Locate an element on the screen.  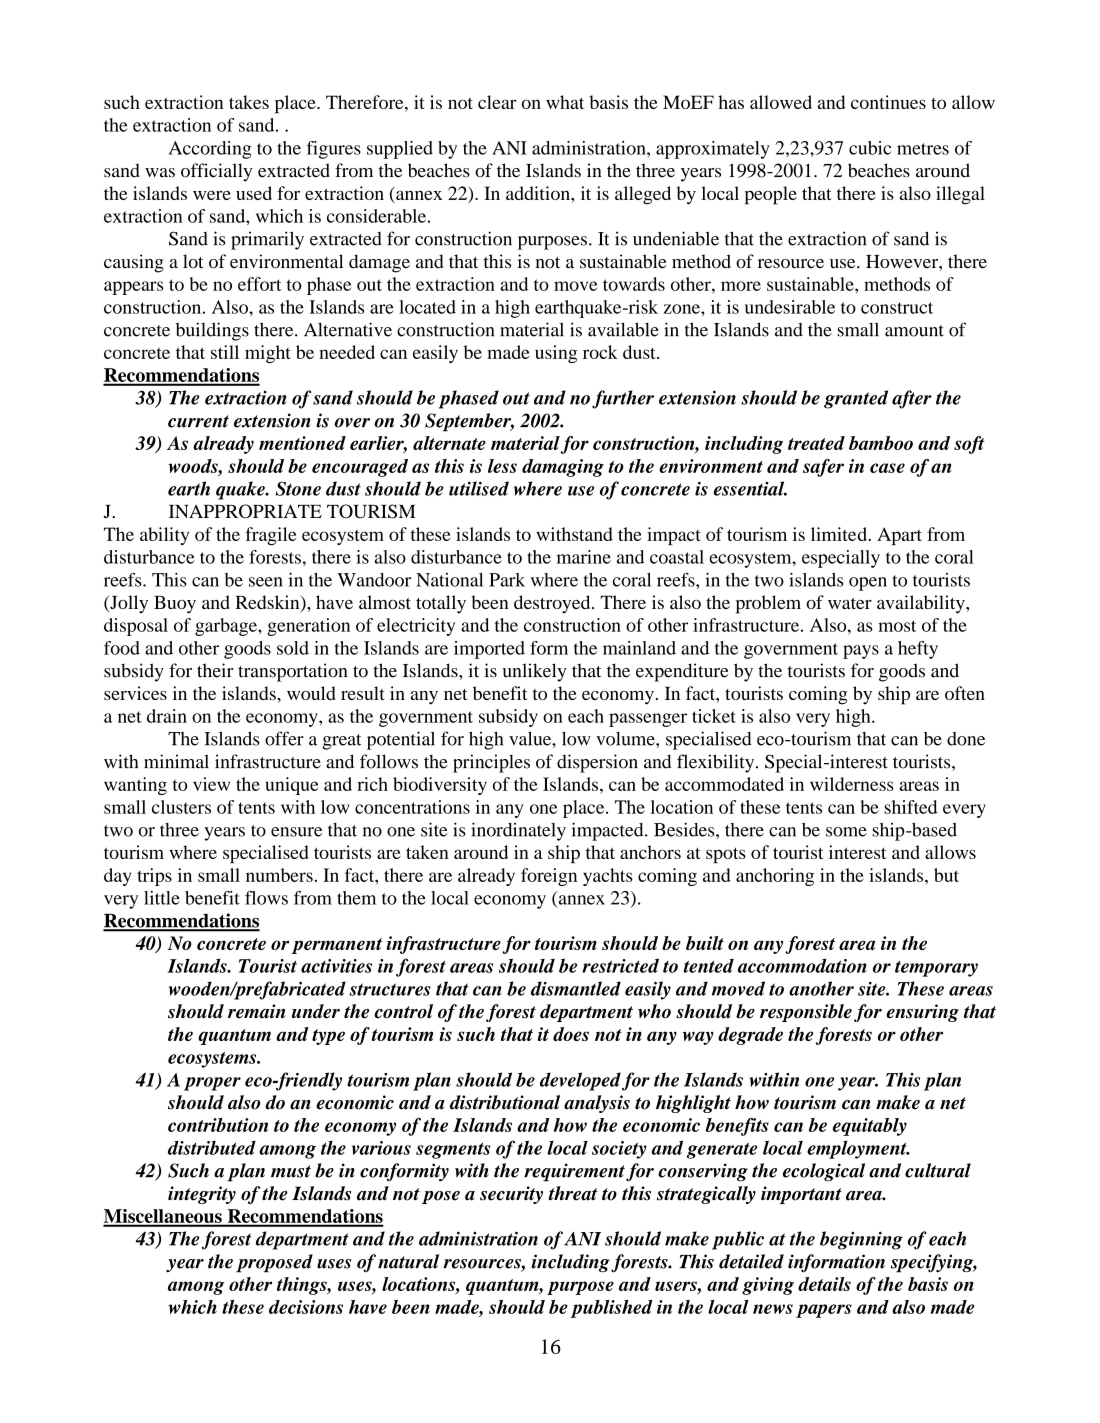
open is located at coordinates (868, 584).
